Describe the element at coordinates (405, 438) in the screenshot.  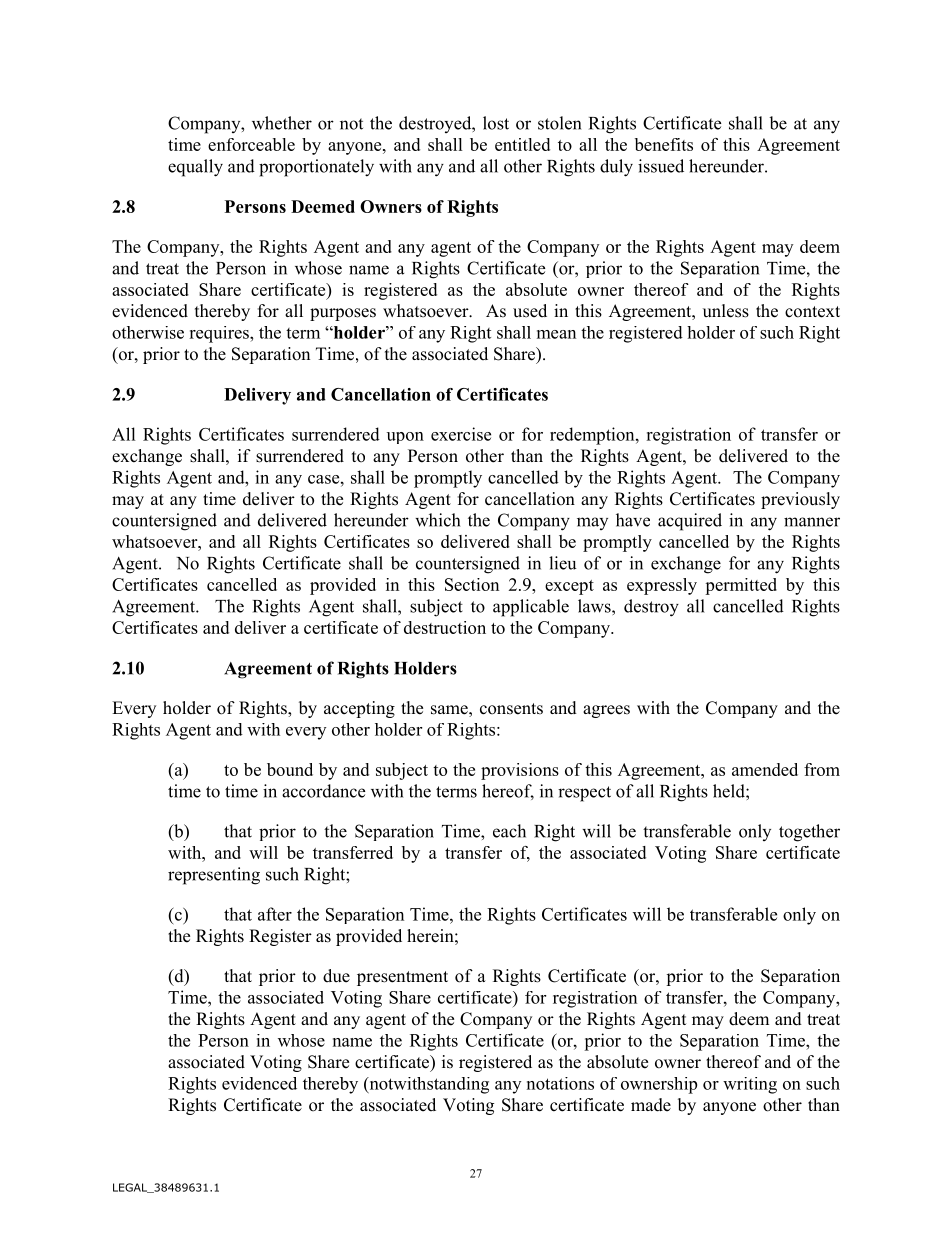
I see `upon` at that location.
